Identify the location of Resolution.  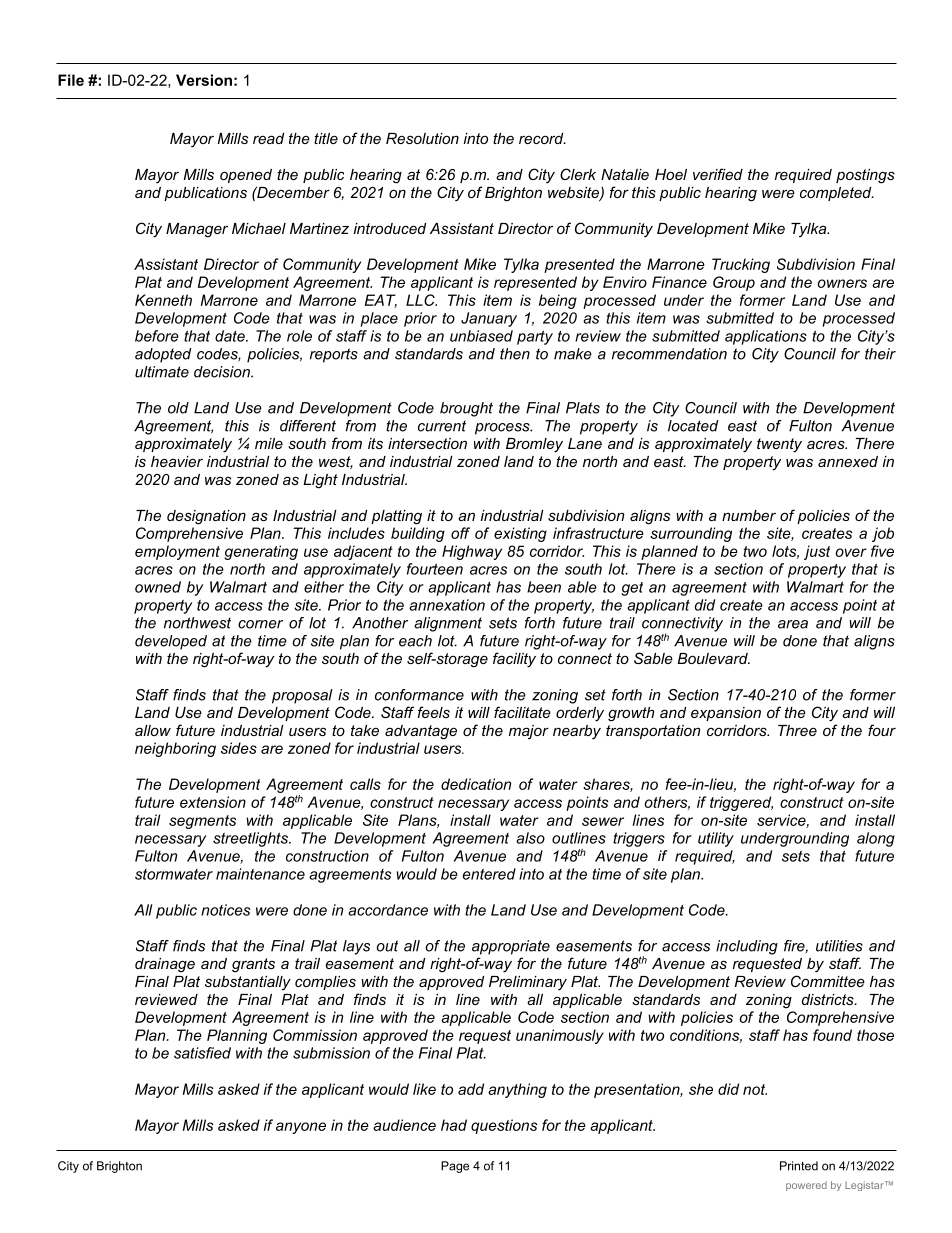
(422, 138).
